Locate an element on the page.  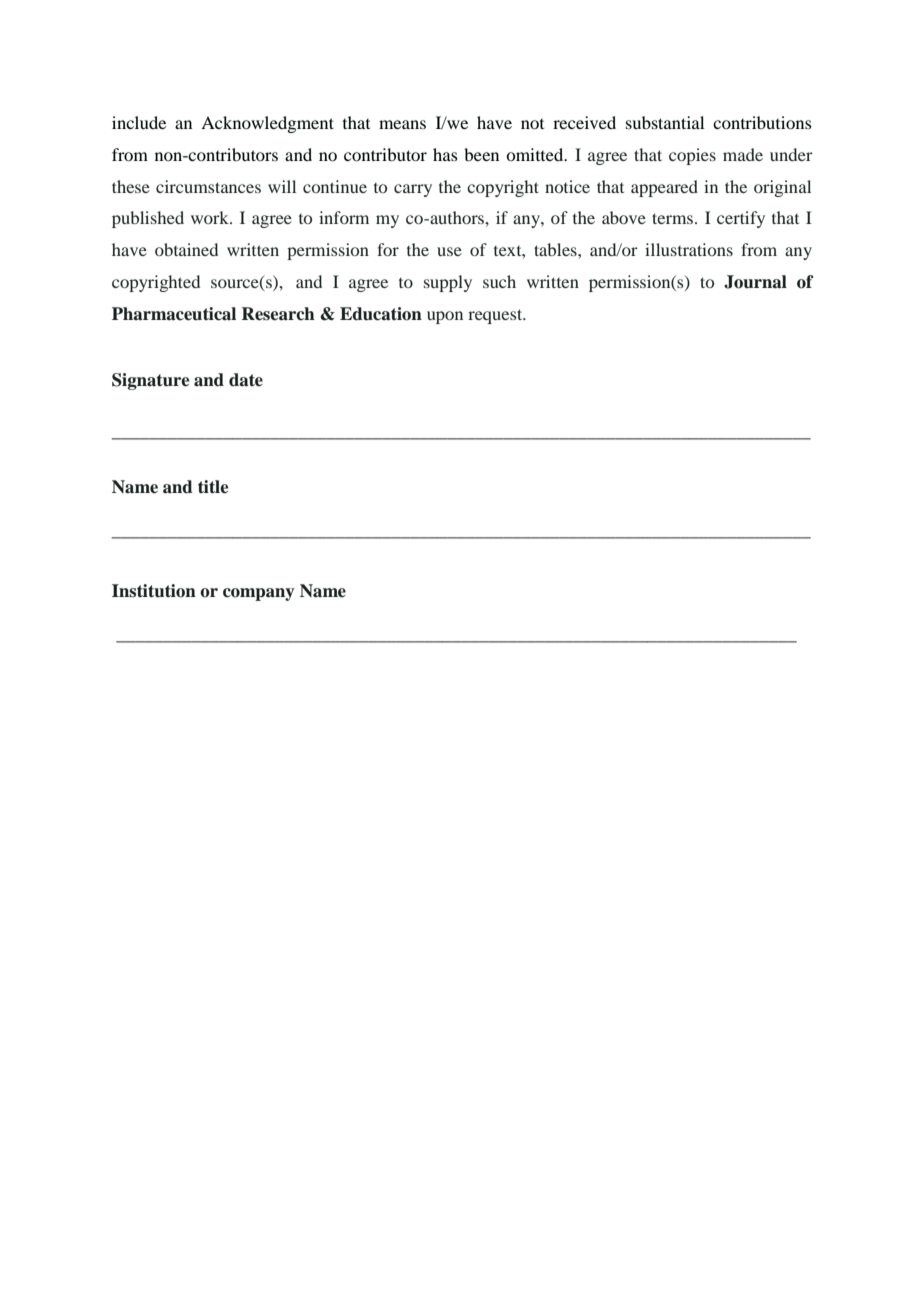
Acknowledgment is located at coordinates (267, 124).
